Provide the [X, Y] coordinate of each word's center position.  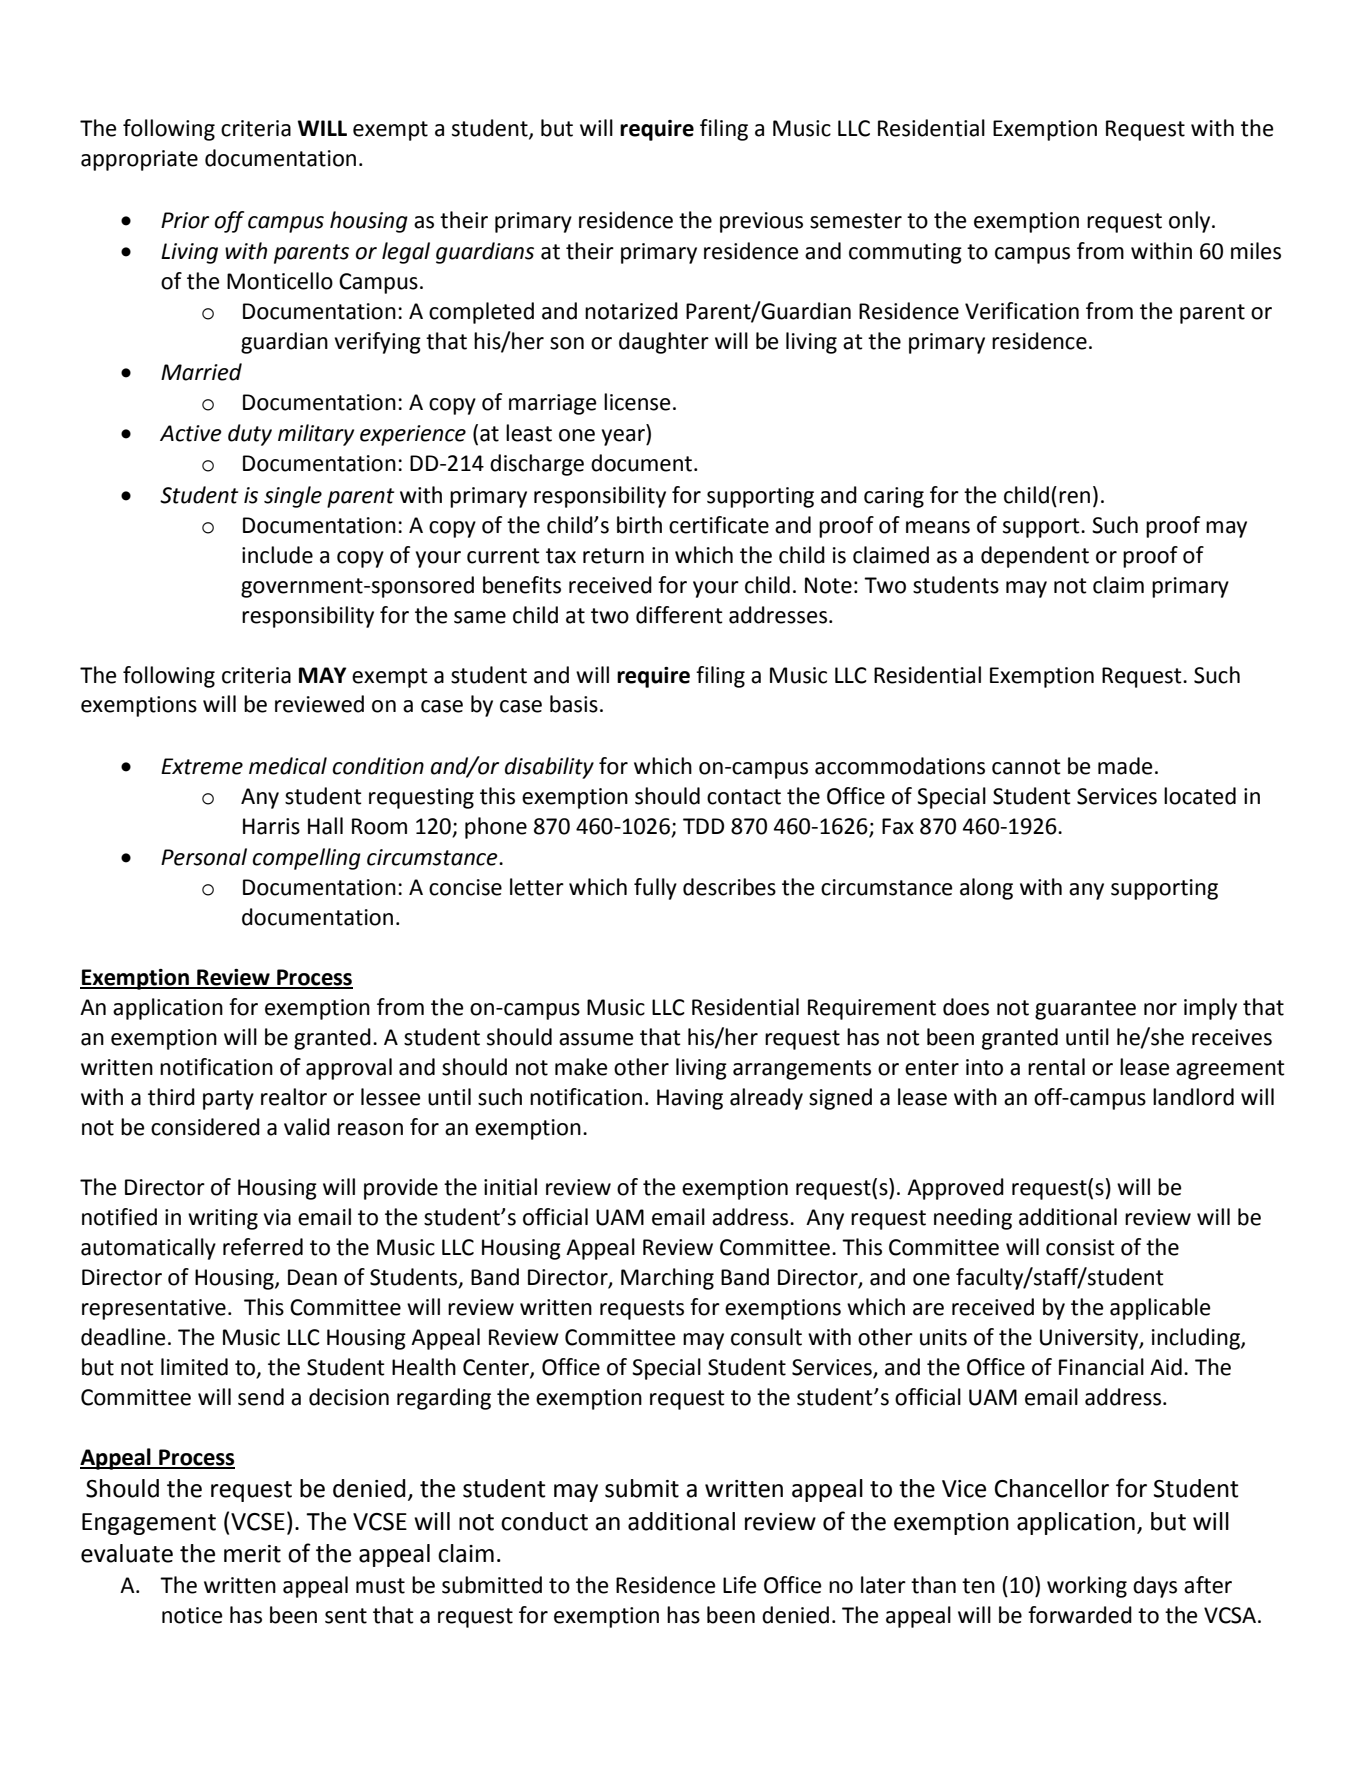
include [277, 555]
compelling [307, 859]
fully [655, 889]
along [986, 889]
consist [1080, 1247]
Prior [185, 220]
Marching [667, 1279]
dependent [1035, 557]
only [1191, 222]
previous [761, 222]
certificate [719, 525]
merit [252, 1554]
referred [263, 1247]
